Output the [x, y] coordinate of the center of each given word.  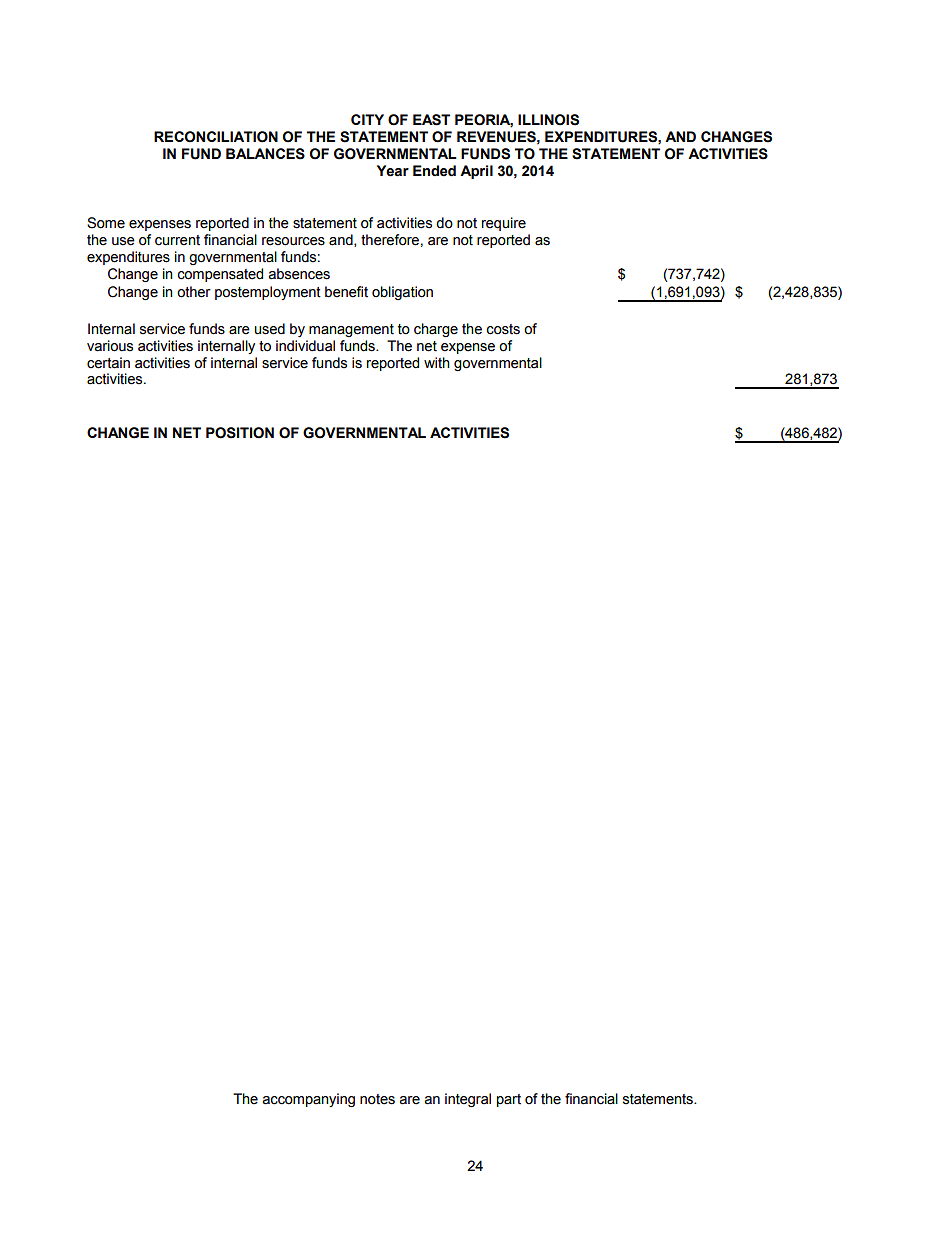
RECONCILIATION [216, 137]
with [437, 363]
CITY [367, 119]
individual [305, 346]
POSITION [240, 433]
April [476, 172]
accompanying [309, 1100]
